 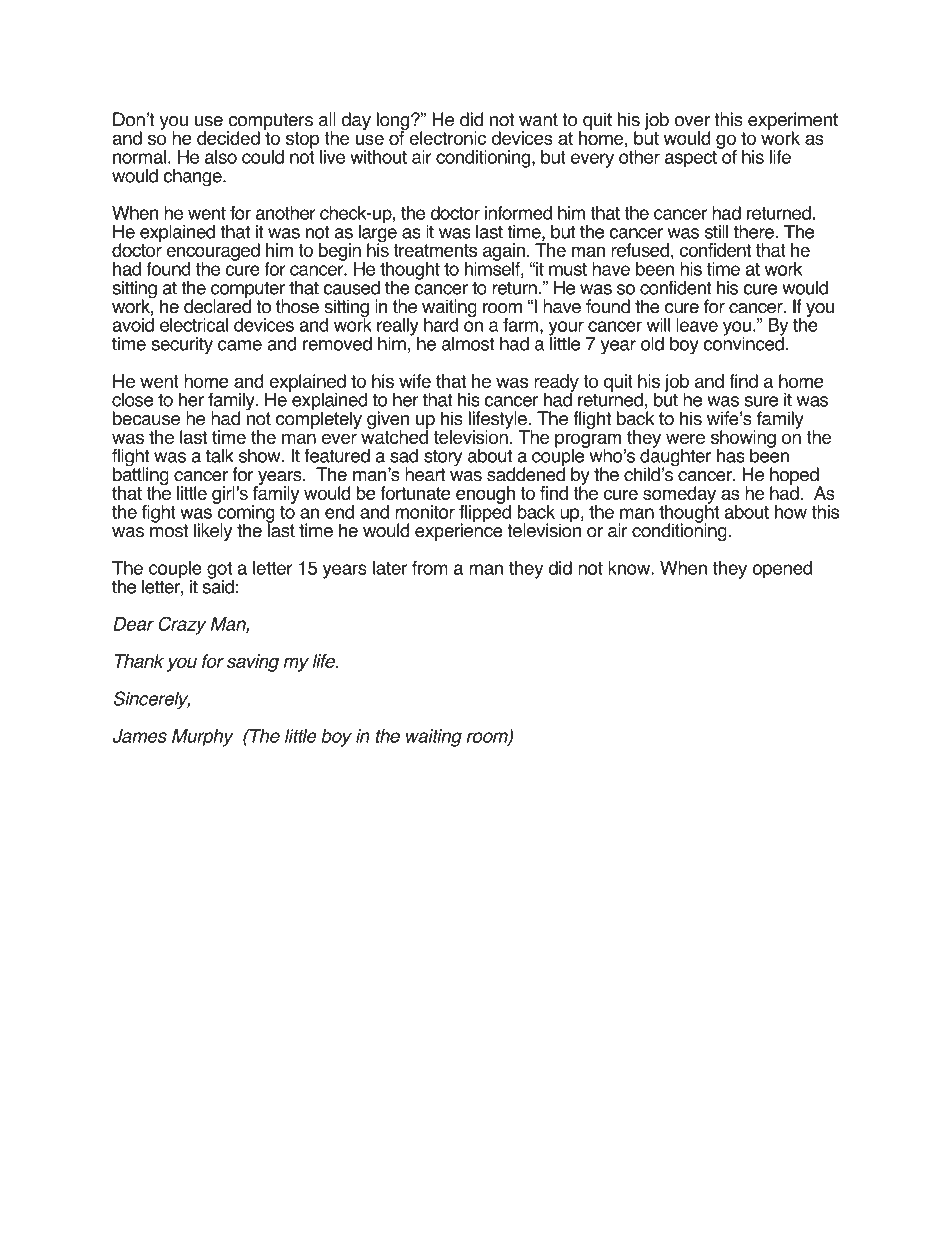 I want to click on hard, so click(x=441, y=325).
